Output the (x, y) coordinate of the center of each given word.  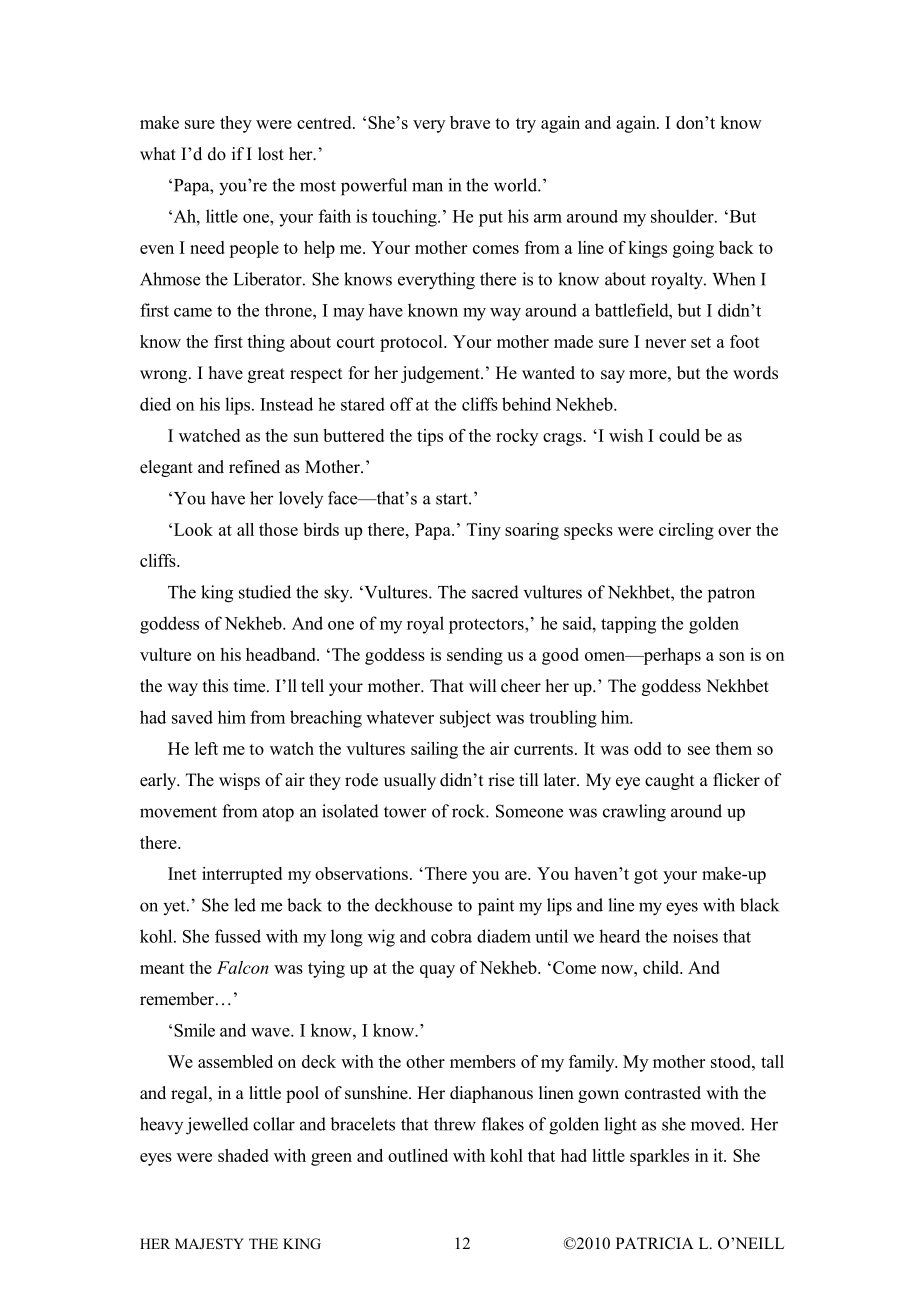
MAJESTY (209, 1244)
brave (470, 122)
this (215, 686)
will (482, 685)
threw (455, 1124)
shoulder (683, 216)
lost (271, 154)
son (732, 656)
